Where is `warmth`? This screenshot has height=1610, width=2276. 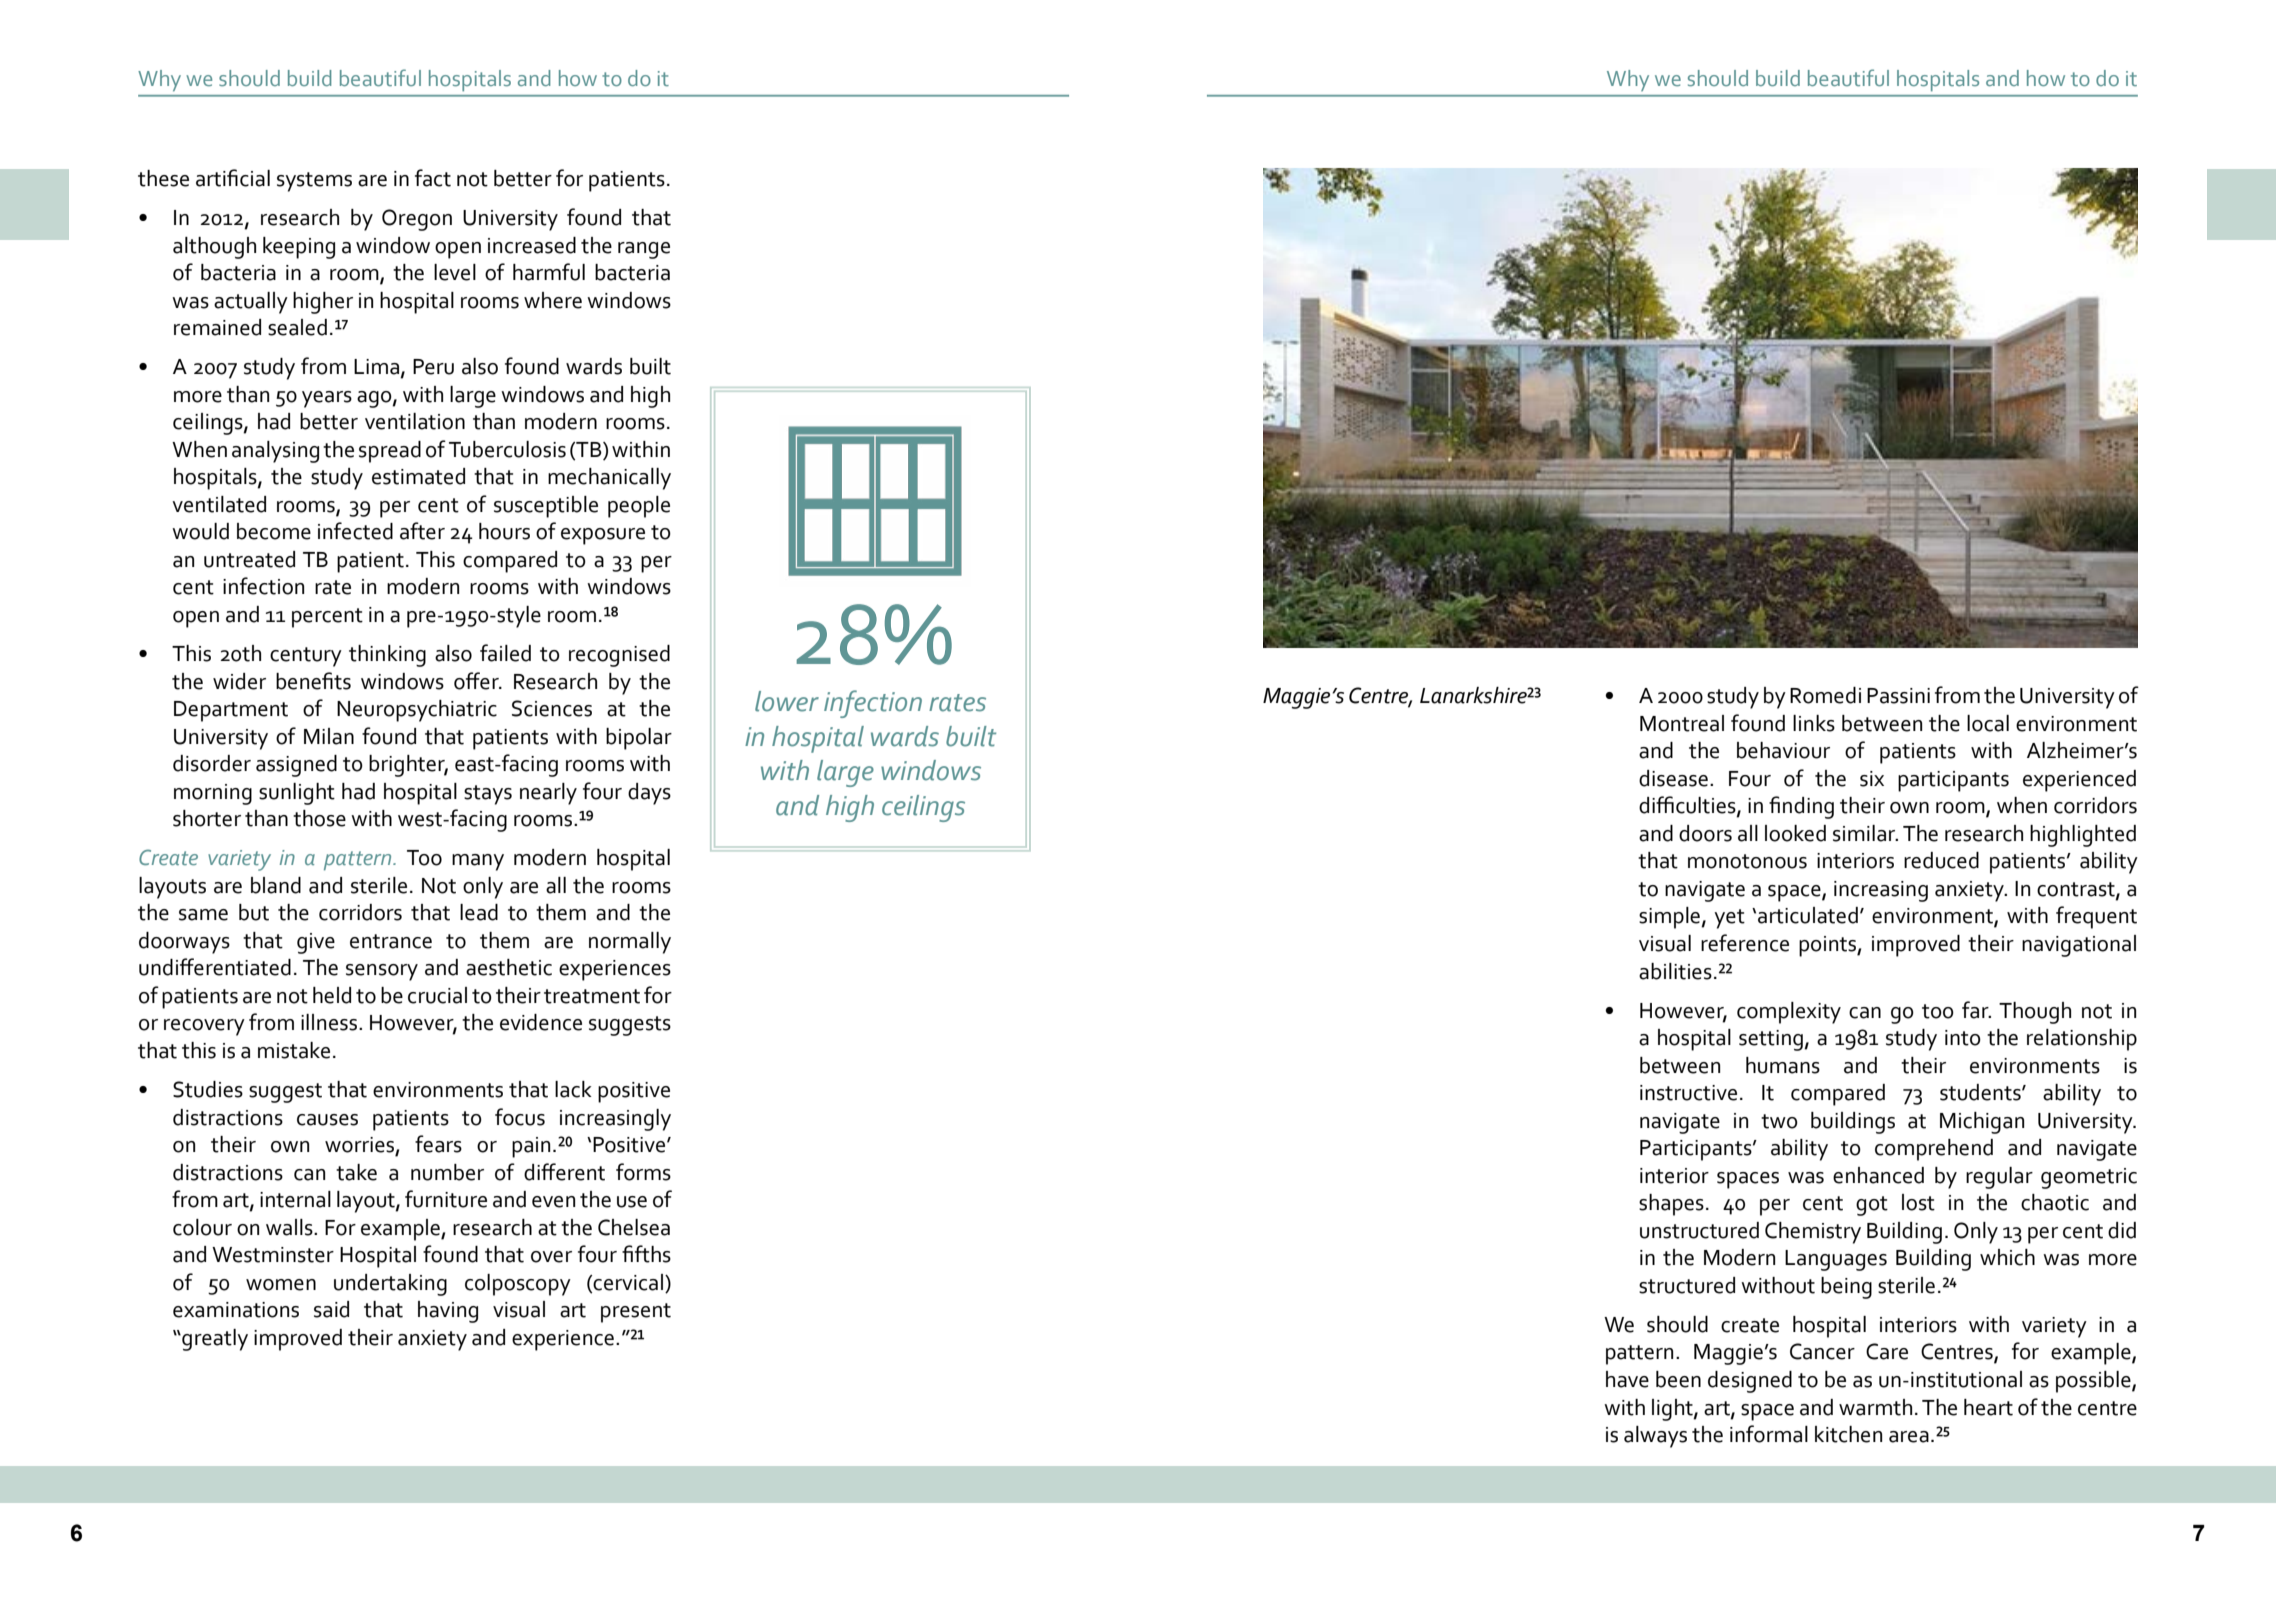
warmth is located at coordinates (1875, 1407).
